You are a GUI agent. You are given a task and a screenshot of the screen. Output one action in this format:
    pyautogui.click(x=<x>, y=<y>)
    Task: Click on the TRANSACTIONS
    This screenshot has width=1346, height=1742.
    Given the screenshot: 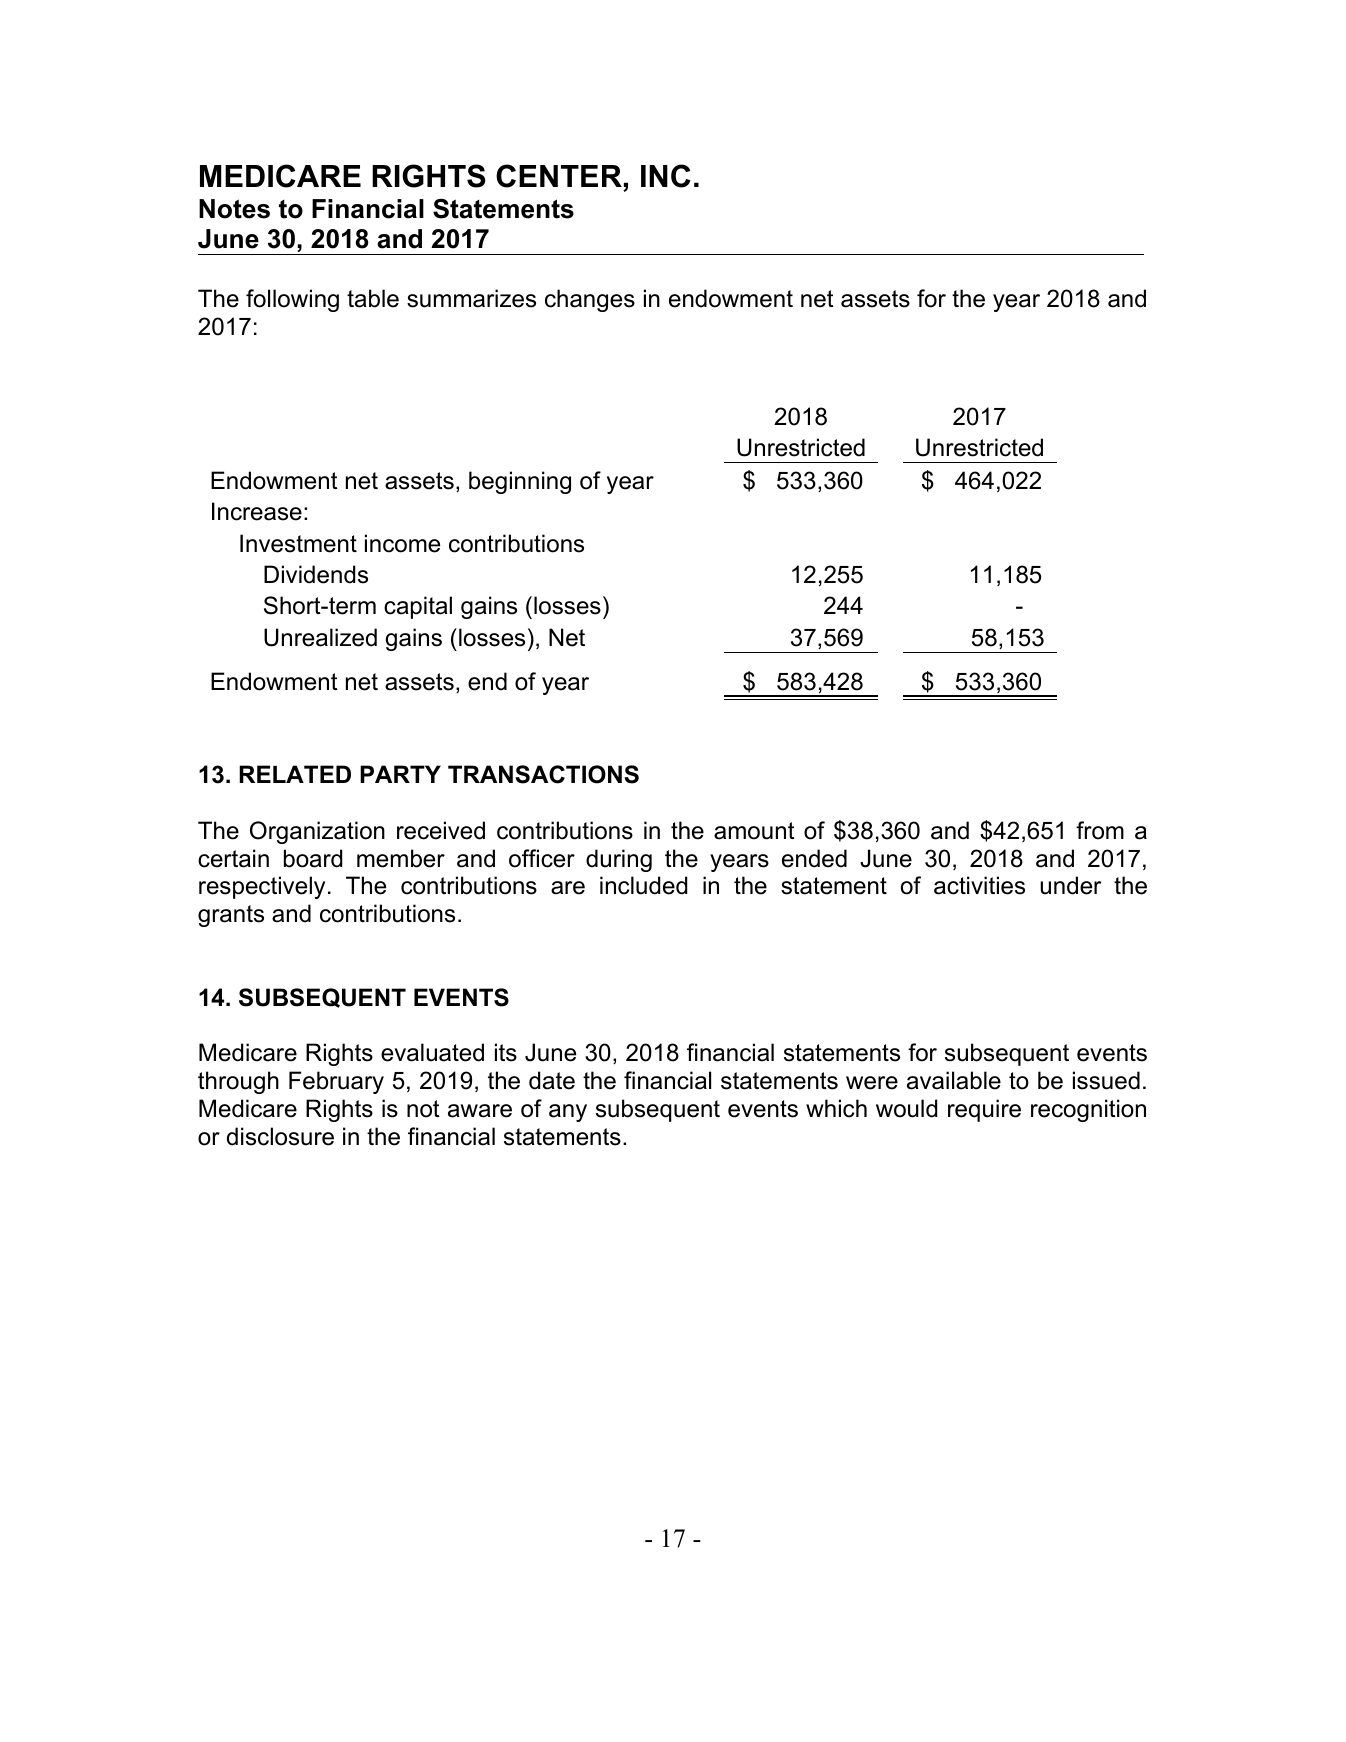 What is the action you would take?
    pyautogui.click(x=543, y=774)
